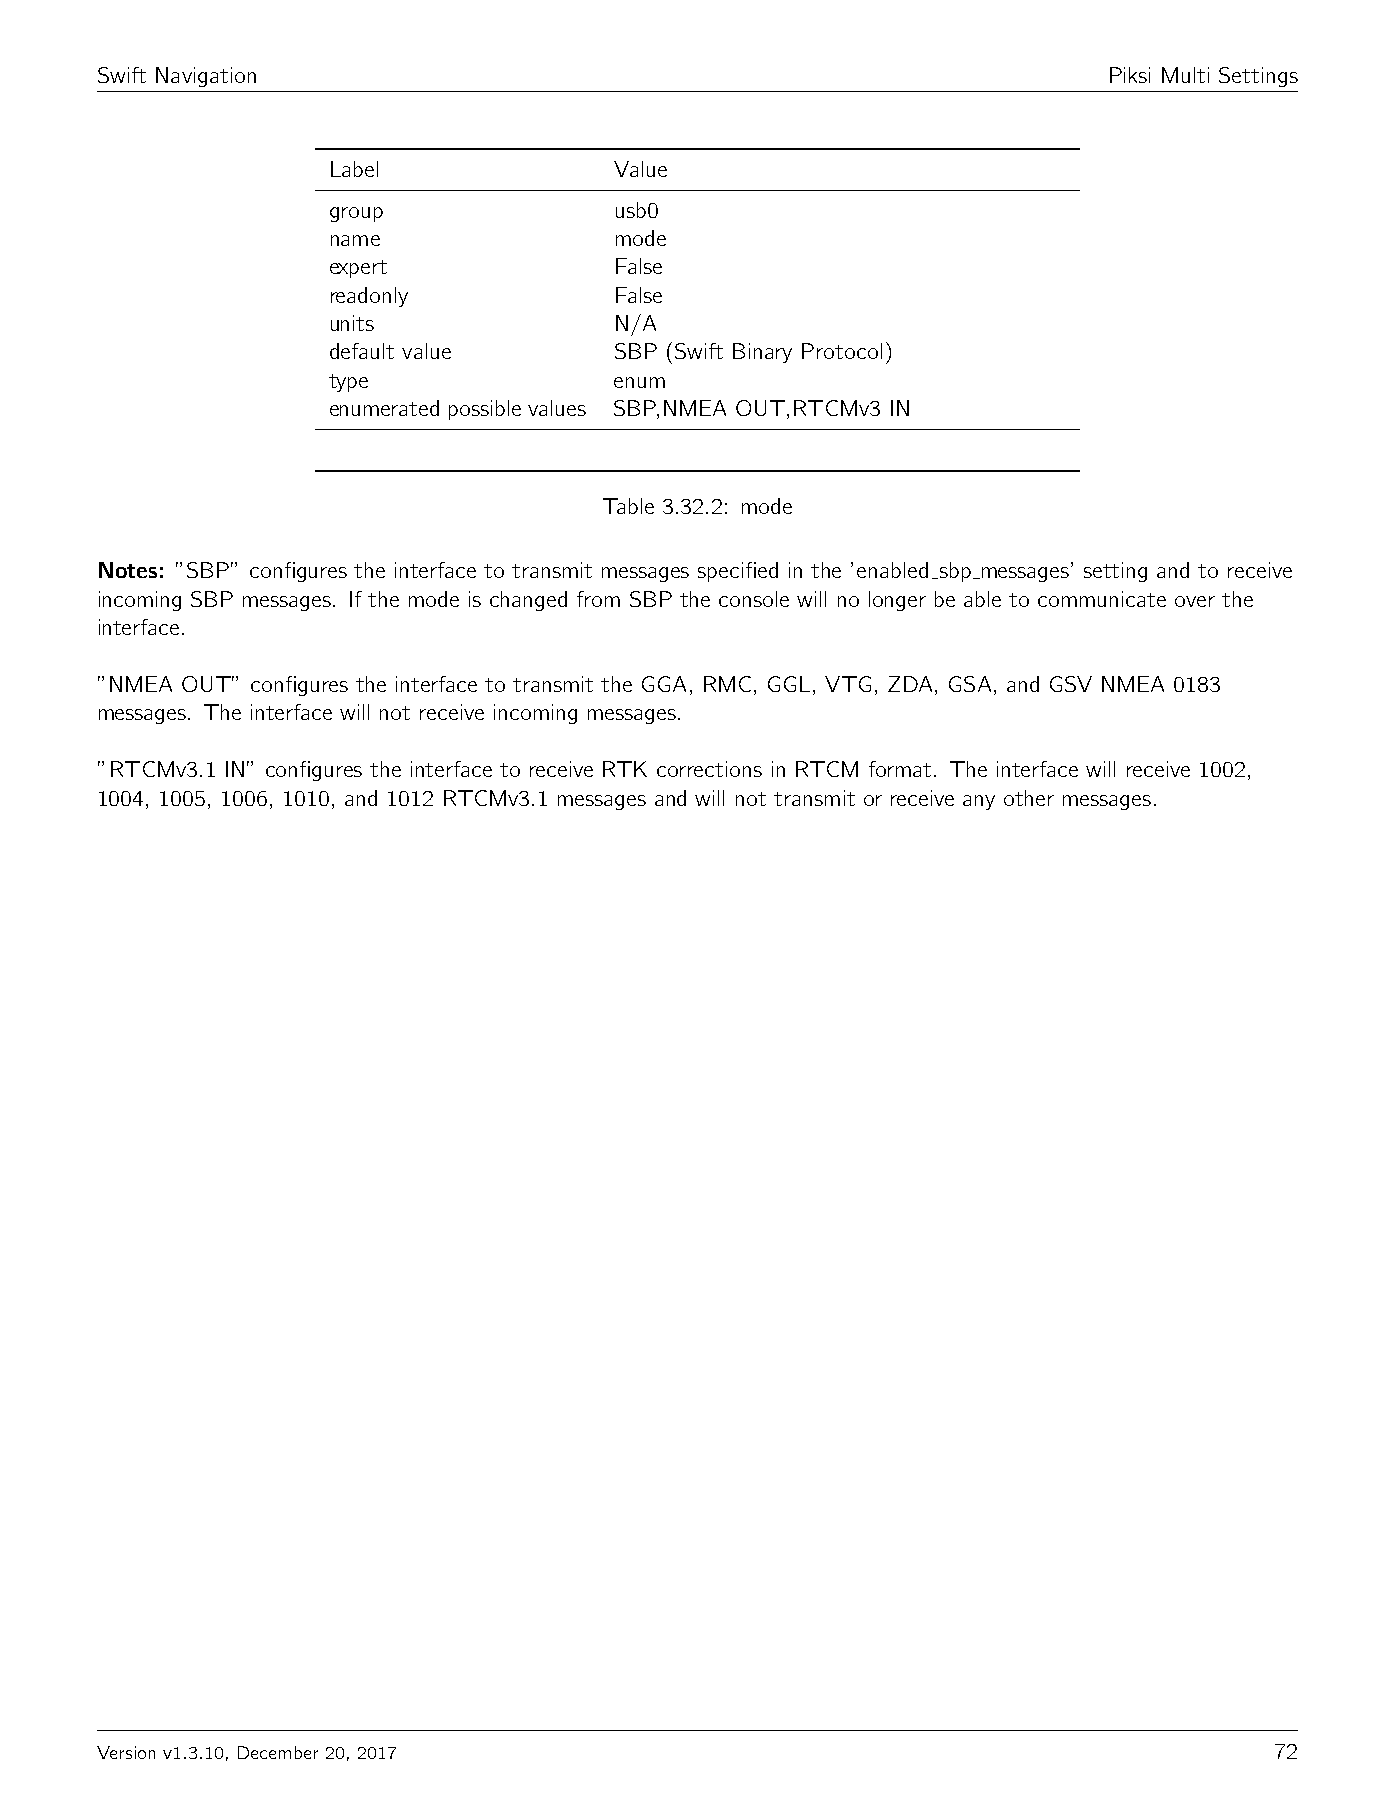 This page has width=1395, height=1805. Describe the element at coordinates (762, 353) in the page. I see `Binary` at that location.
